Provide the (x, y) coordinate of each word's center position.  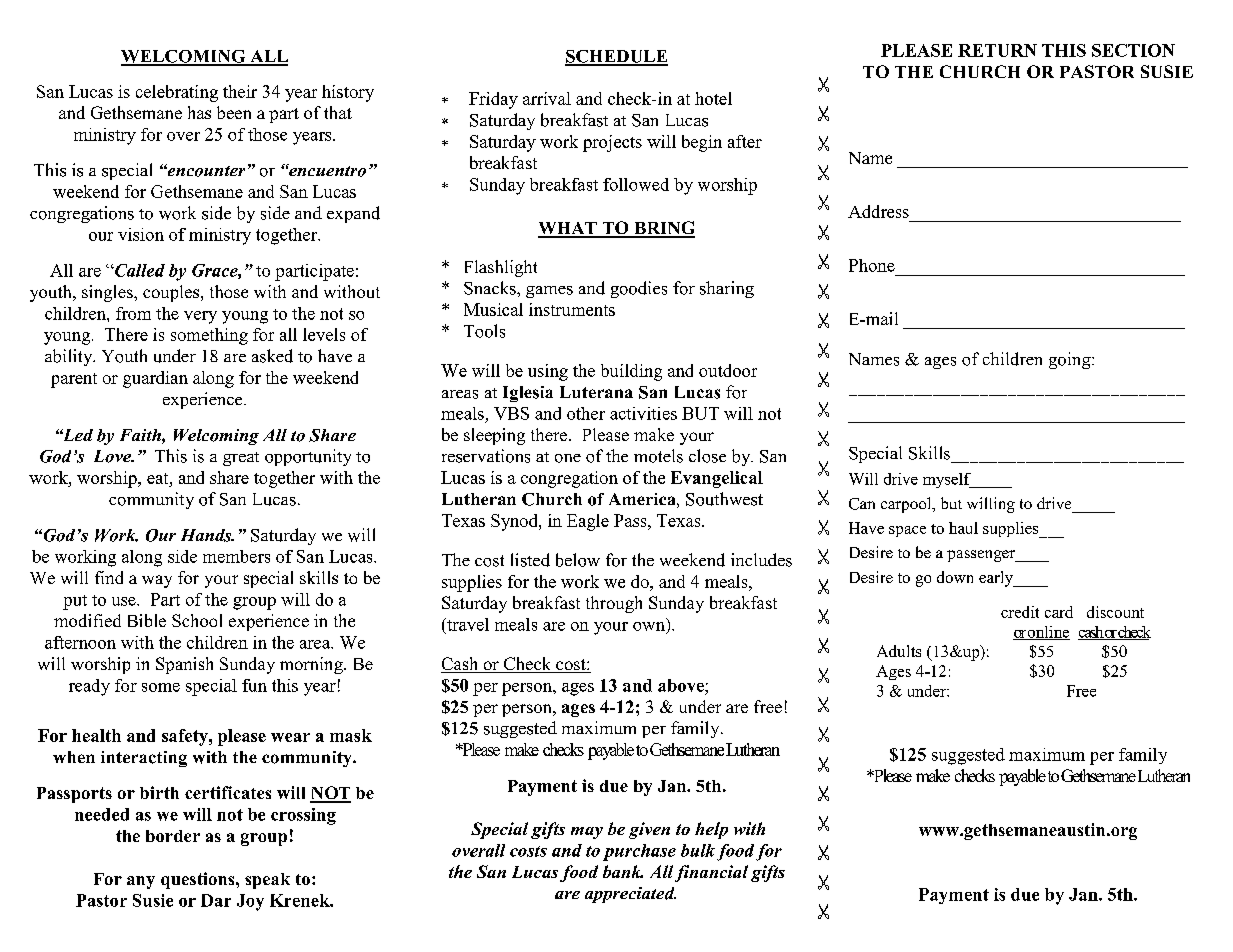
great (241, 459)
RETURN (997, 50)
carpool (907, 505)
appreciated (630, 895)
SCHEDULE (616, 57)
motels (658, 456)
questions (199, 880)
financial (711, 873)
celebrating (177, 93)
